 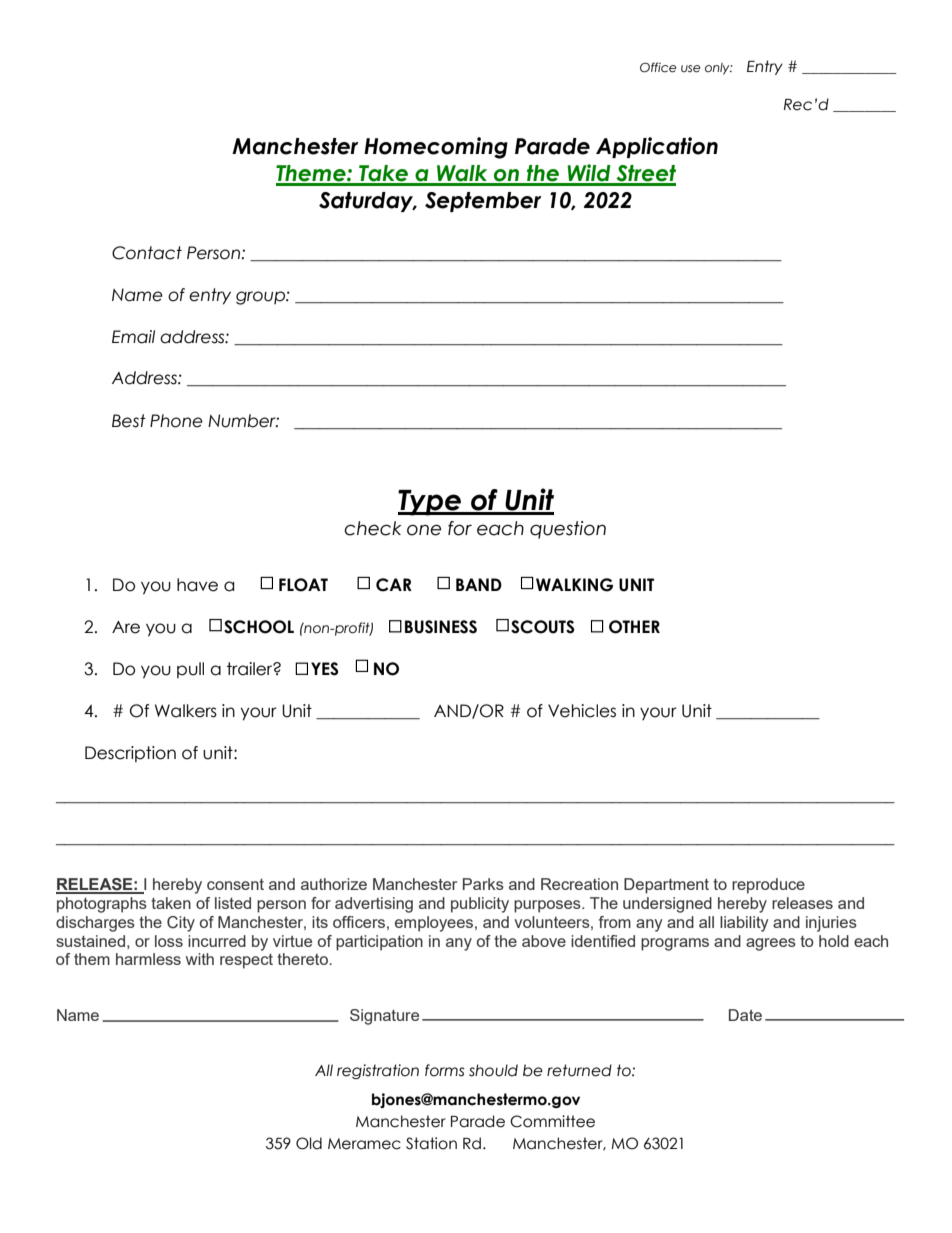 What do you see at coordinates (147, 253) in the document?
I see `Contact` at bounding box center [147, 253].
